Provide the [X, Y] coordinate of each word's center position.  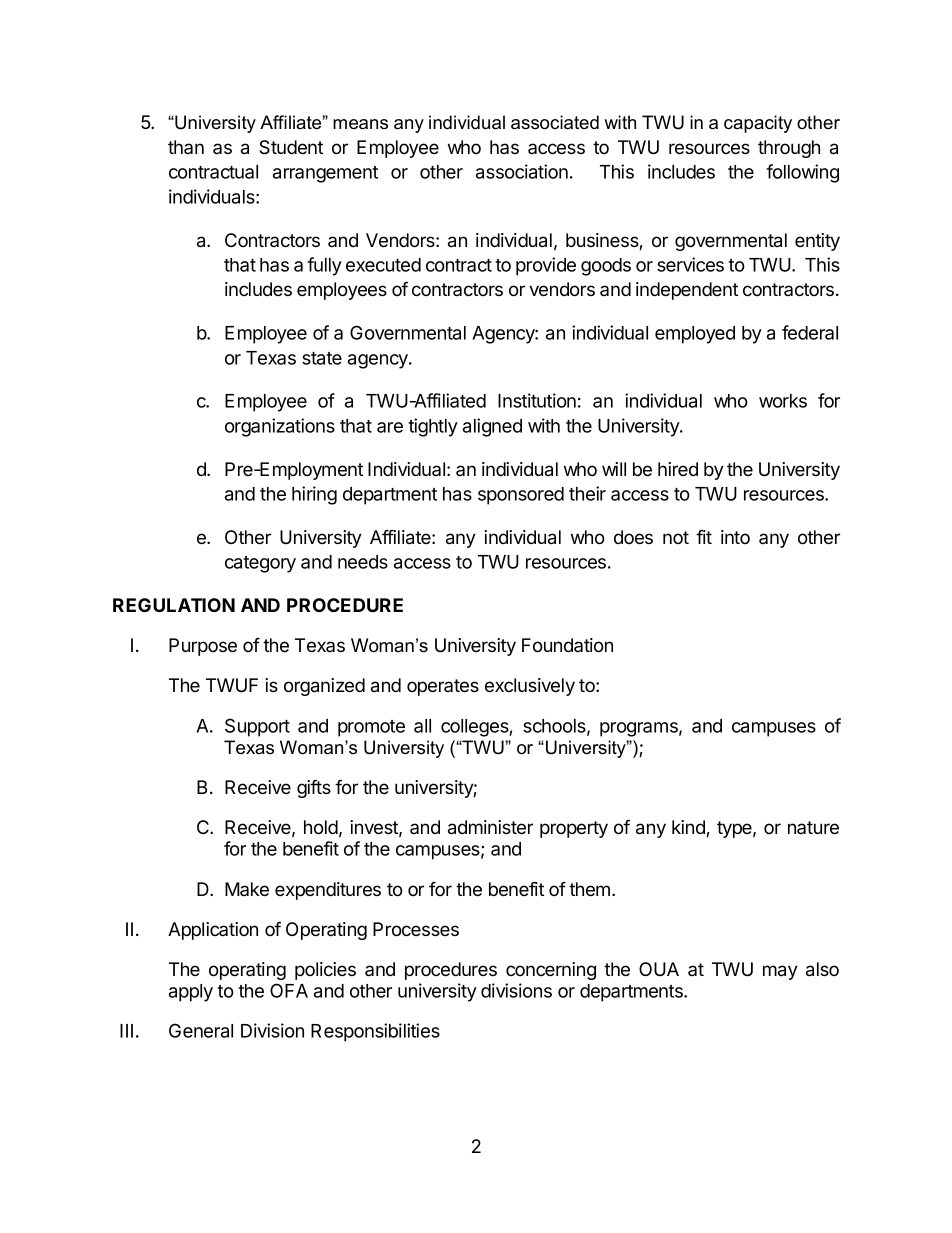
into [735, 537]
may [780, 972]
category [260, 564]
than [186, 147]
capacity [758, 124]
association [522, 171]
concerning [551, 971]
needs [363, 562]
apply [191, 993]
